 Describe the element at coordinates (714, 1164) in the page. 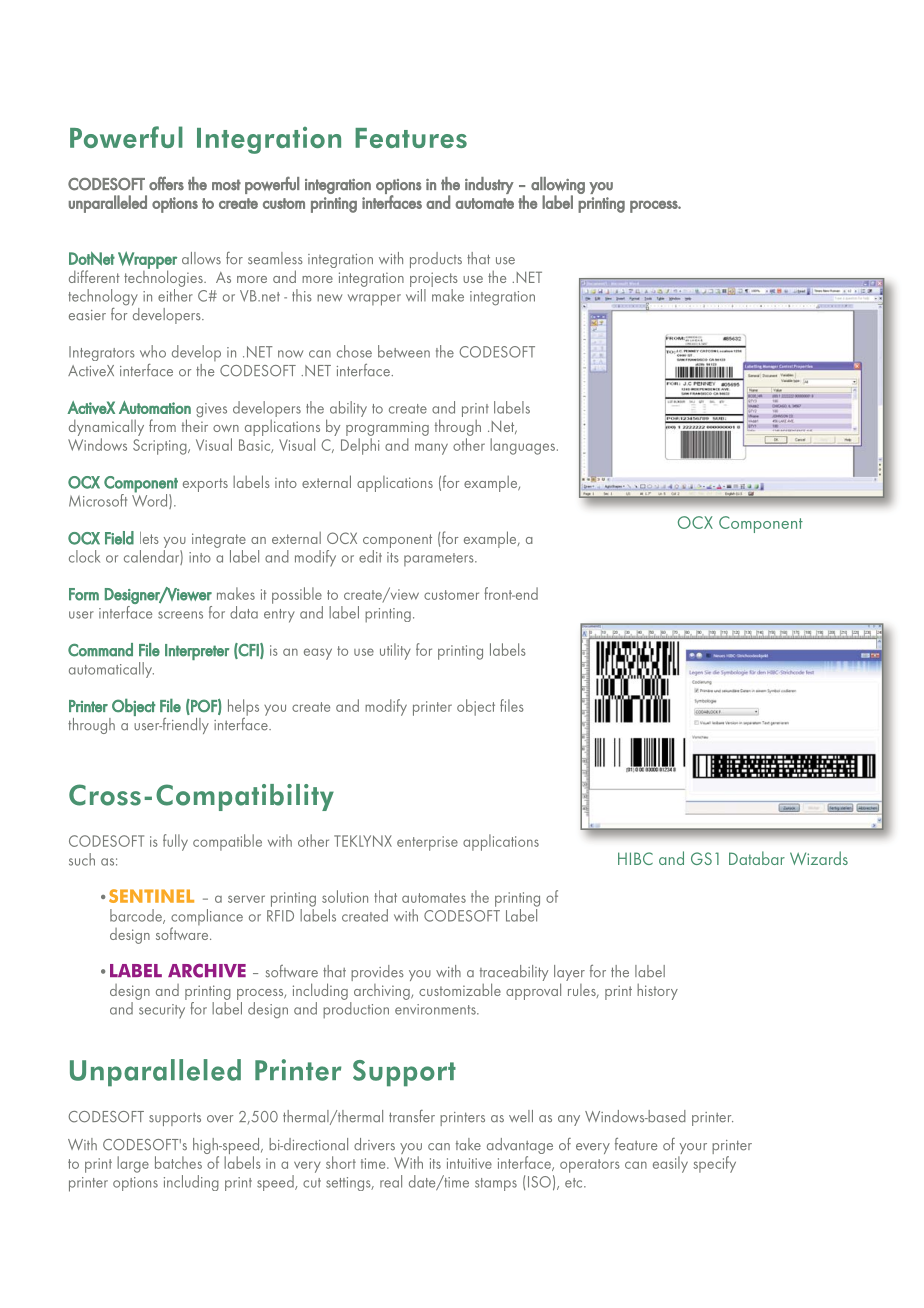

I see `specify` at that location.
